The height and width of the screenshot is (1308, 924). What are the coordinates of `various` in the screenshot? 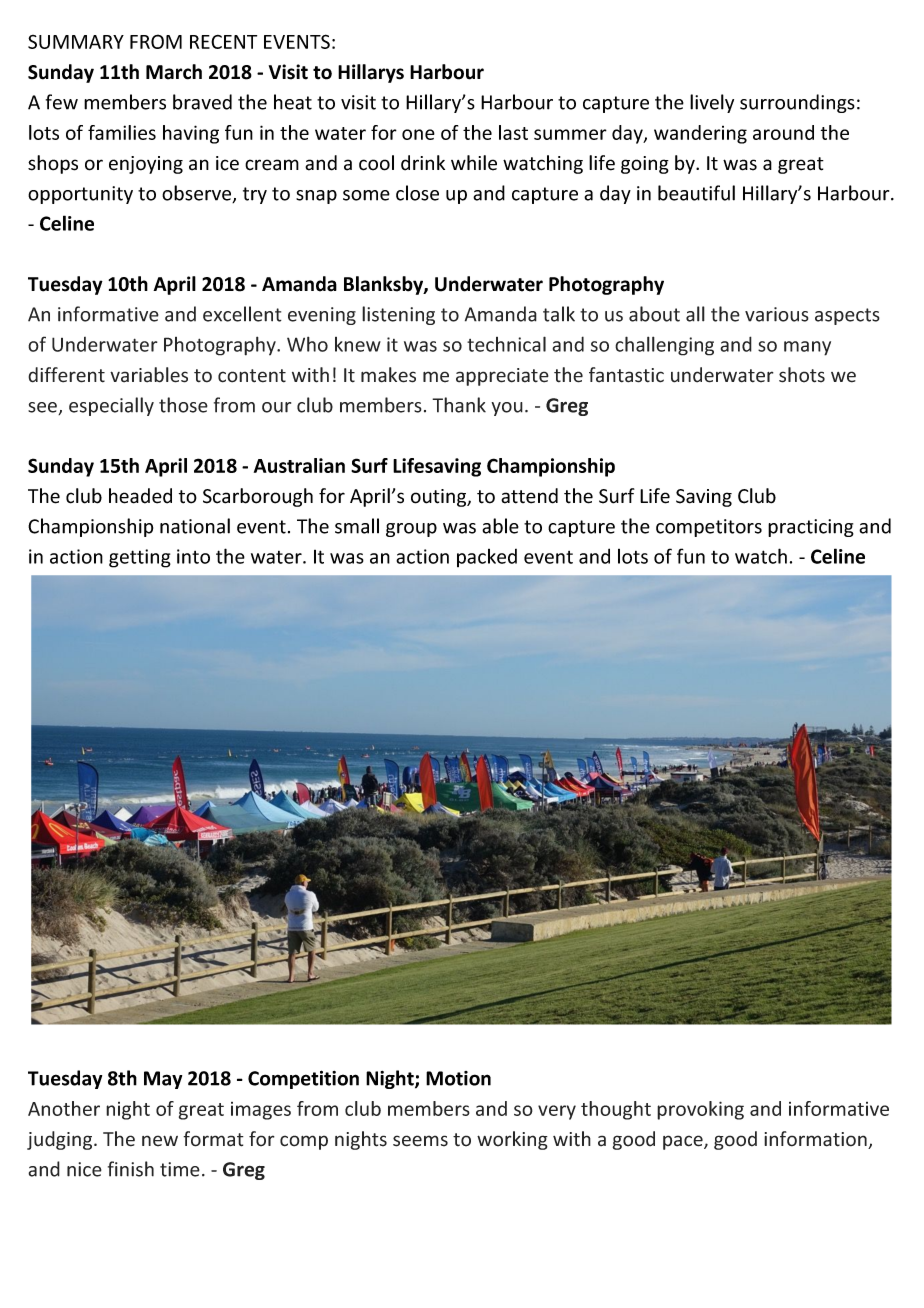 It's located at (777, 314).
